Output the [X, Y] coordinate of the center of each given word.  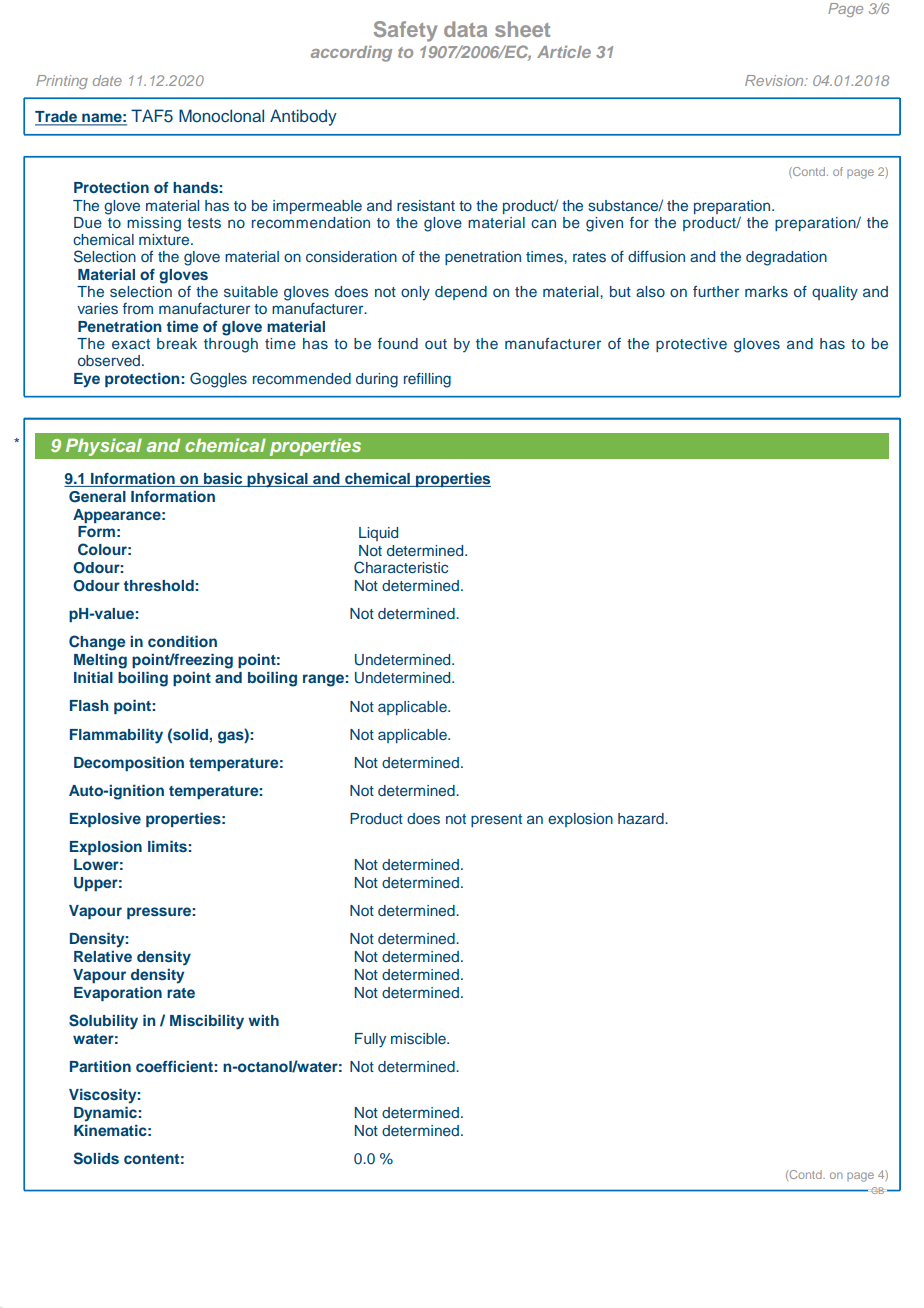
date [107, 80]
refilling [427, 380]
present [496, 820]
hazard [642, 818]
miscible [419, 1038]
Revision [775, 80]
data [465, 29]
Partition [100, 1066]
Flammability [116, 736]
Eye [87, 380]
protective [691, 345]
